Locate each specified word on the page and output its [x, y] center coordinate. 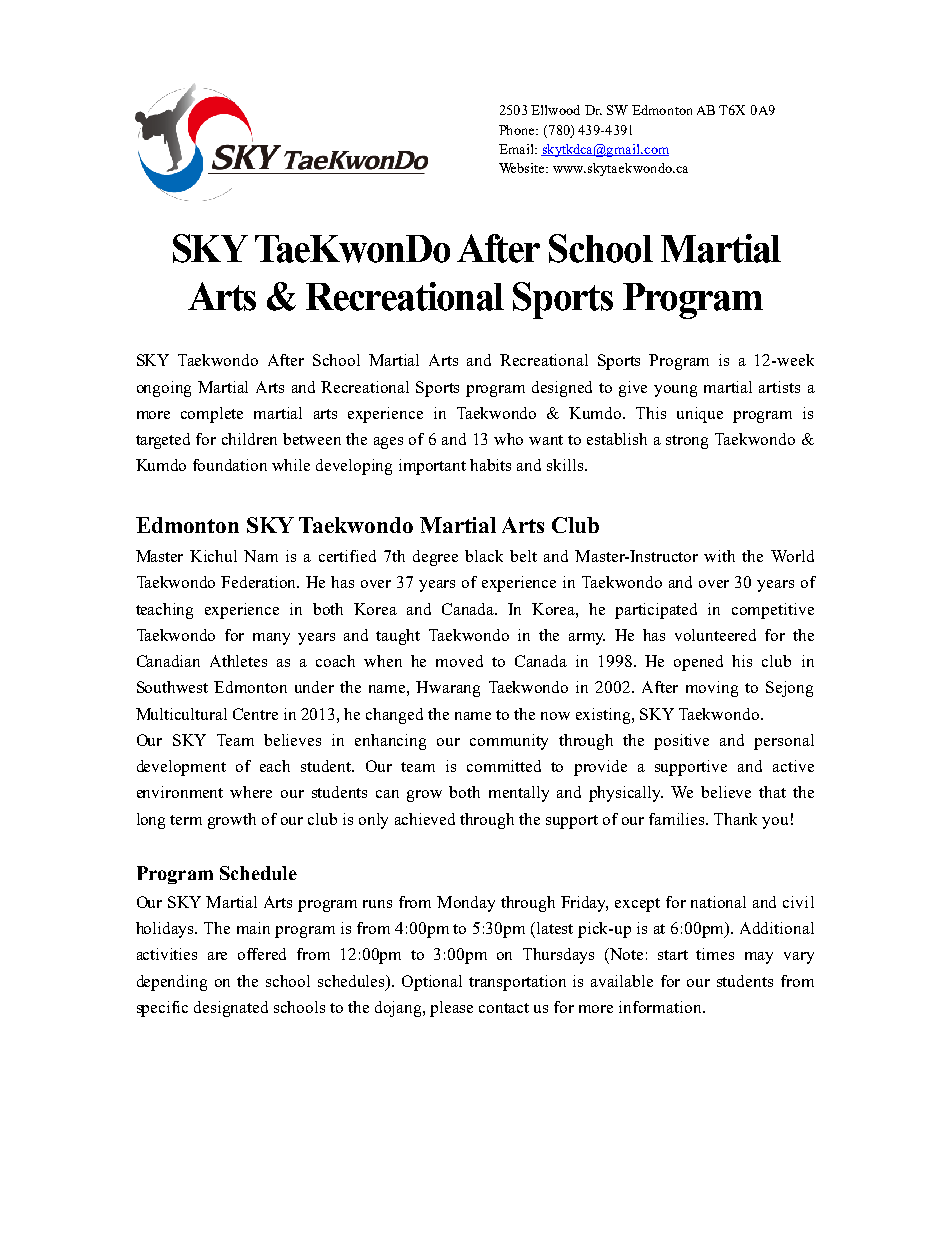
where [251, 792]
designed [562, 389]
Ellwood [555, 110]
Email [517, 149]
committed [504, 766]
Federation [260, 582]
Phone [518, 130]
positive [681, 742]
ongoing [164, 389]
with [719, 556]
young [675, 391]
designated [231, 1009]
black [484, 556]
